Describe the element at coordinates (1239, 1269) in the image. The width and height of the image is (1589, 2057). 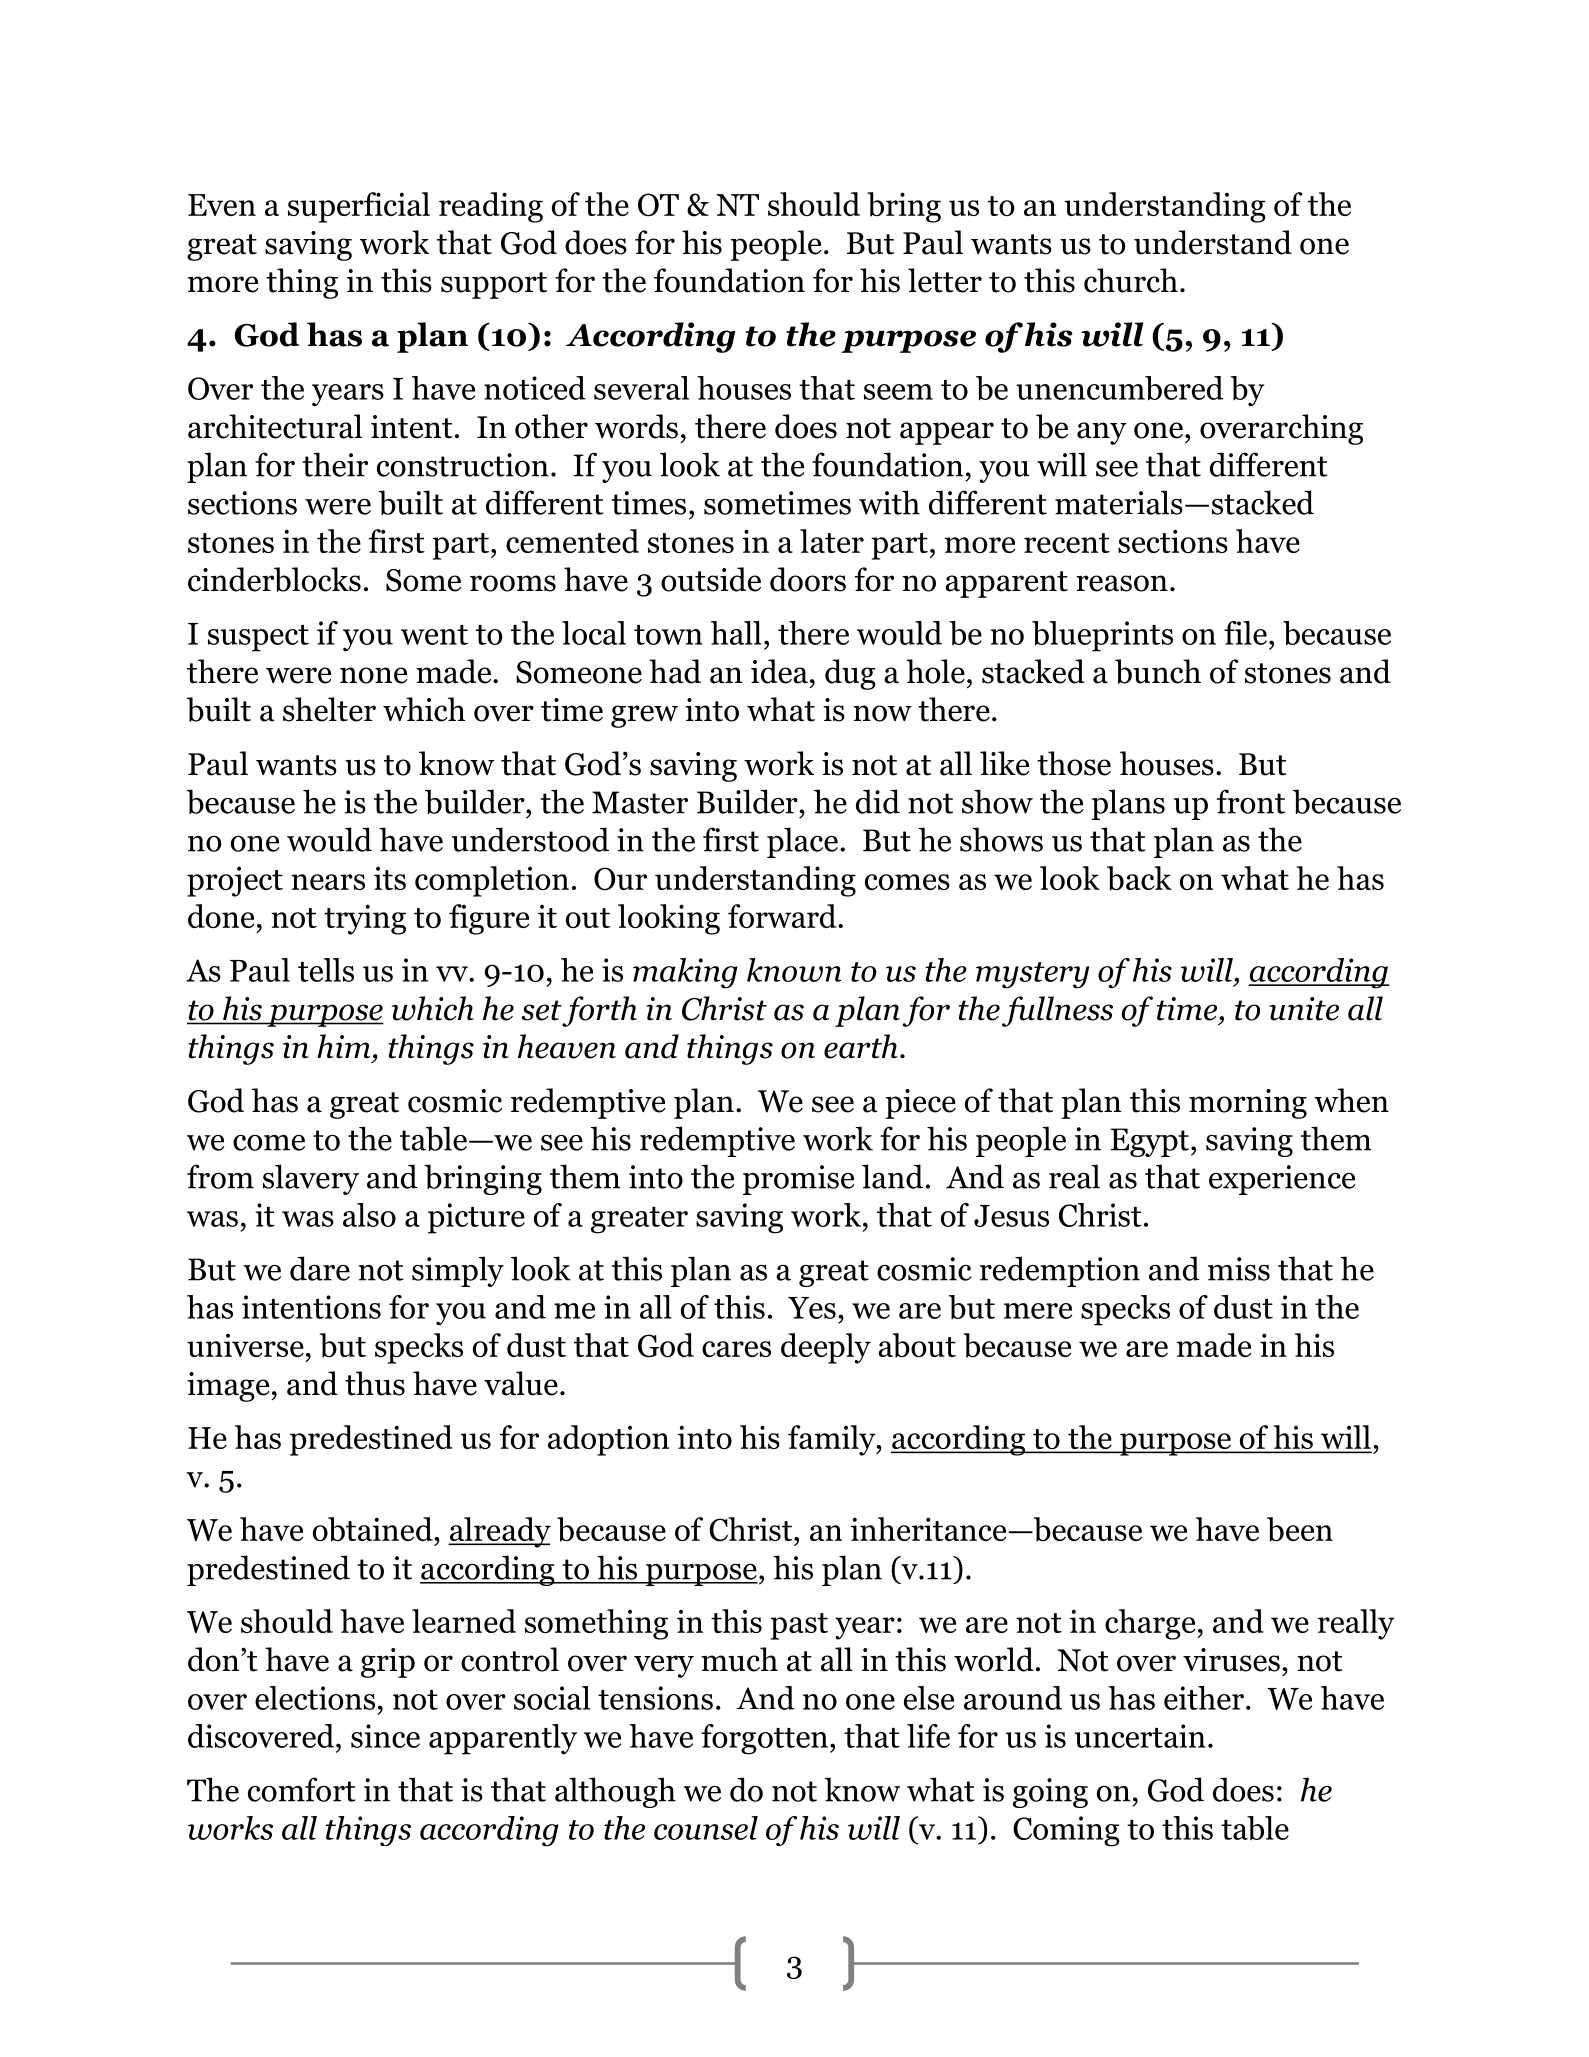
I see `miss` at that location.
